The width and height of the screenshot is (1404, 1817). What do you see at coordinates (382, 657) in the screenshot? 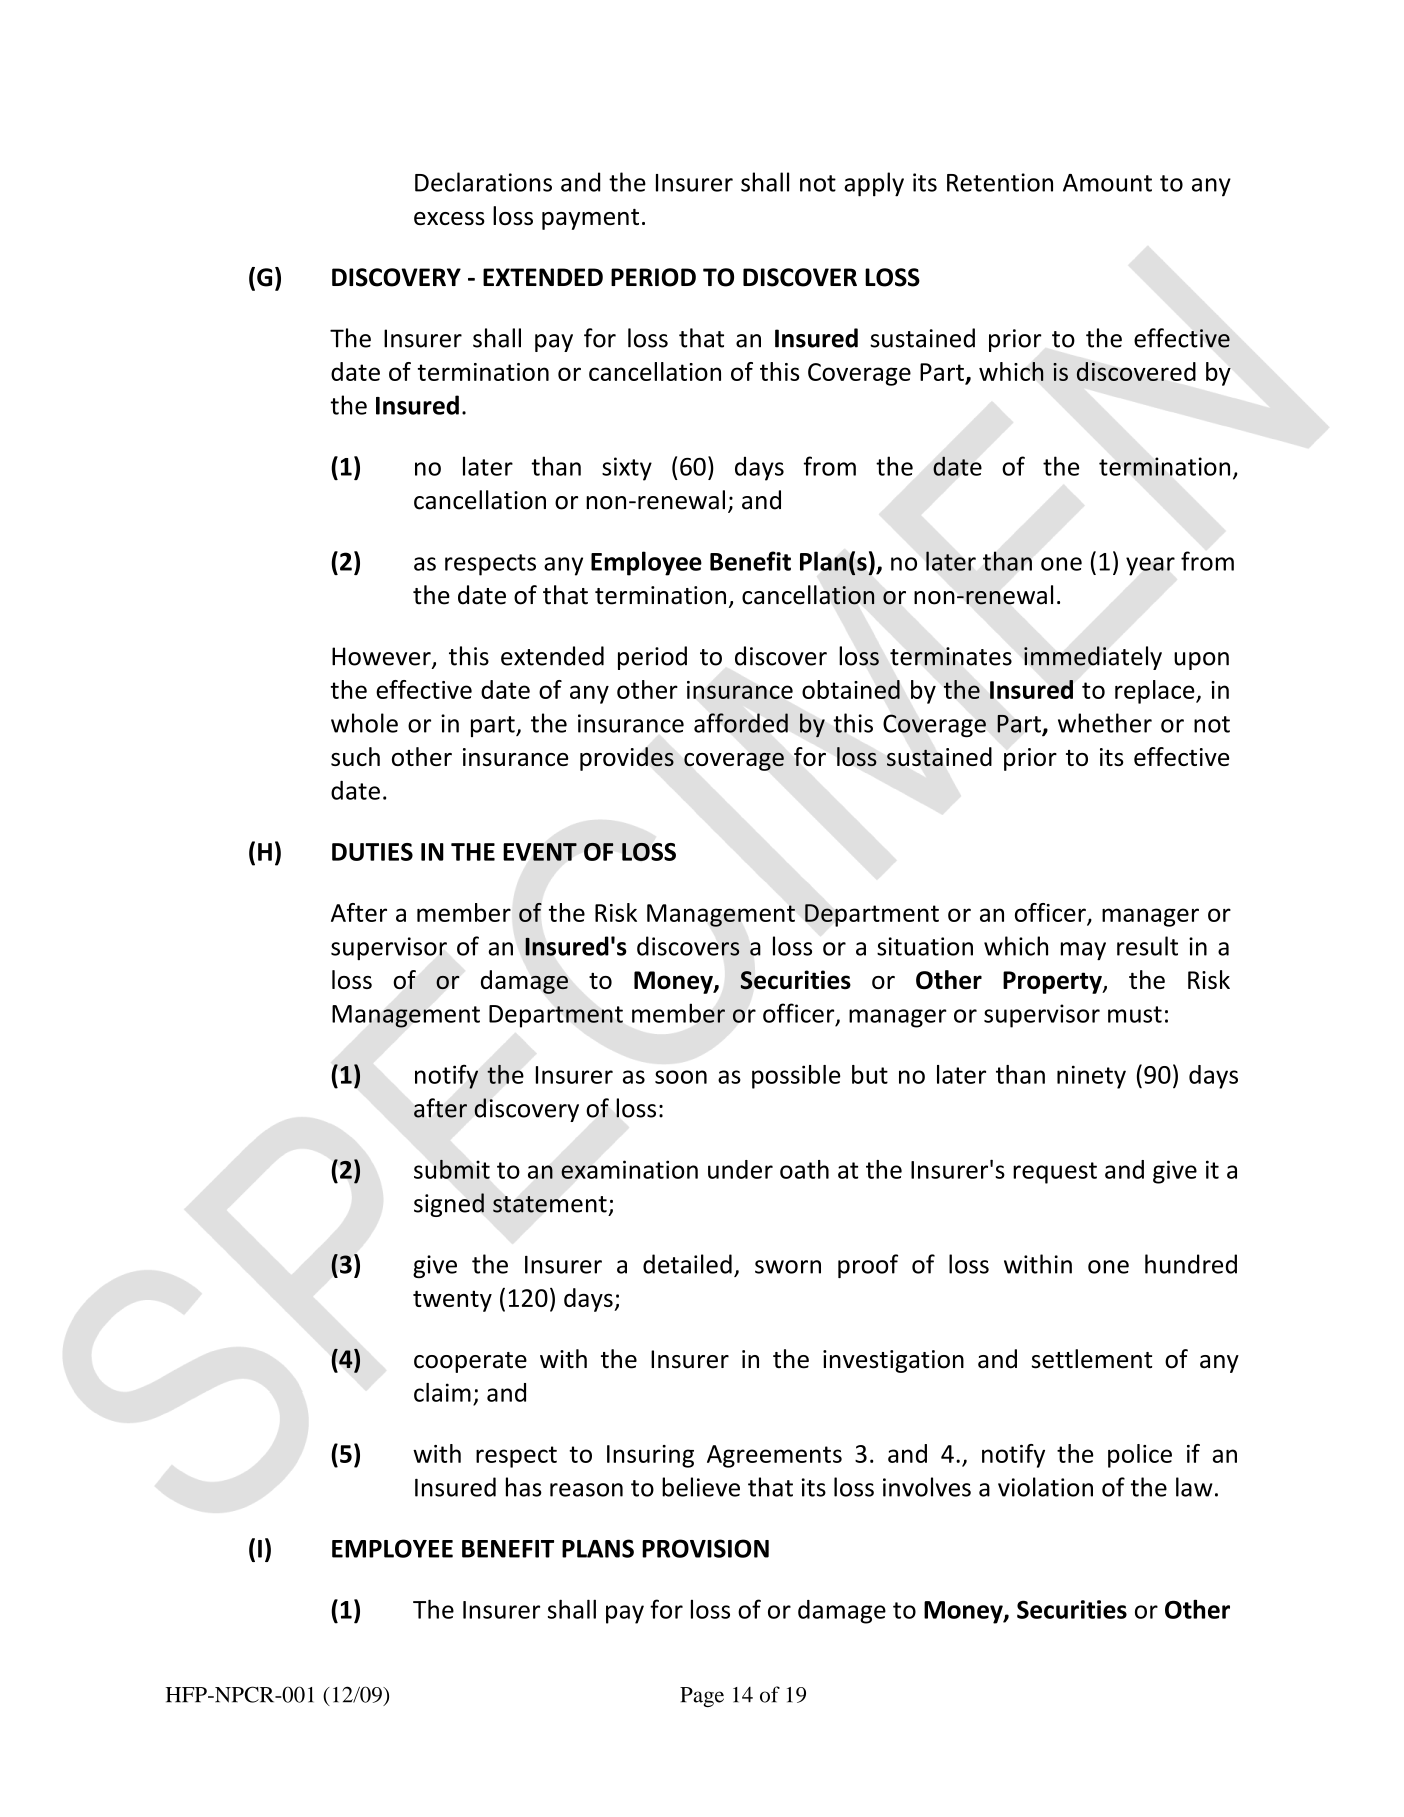
I see `However` at bounding box center [382, 657].
